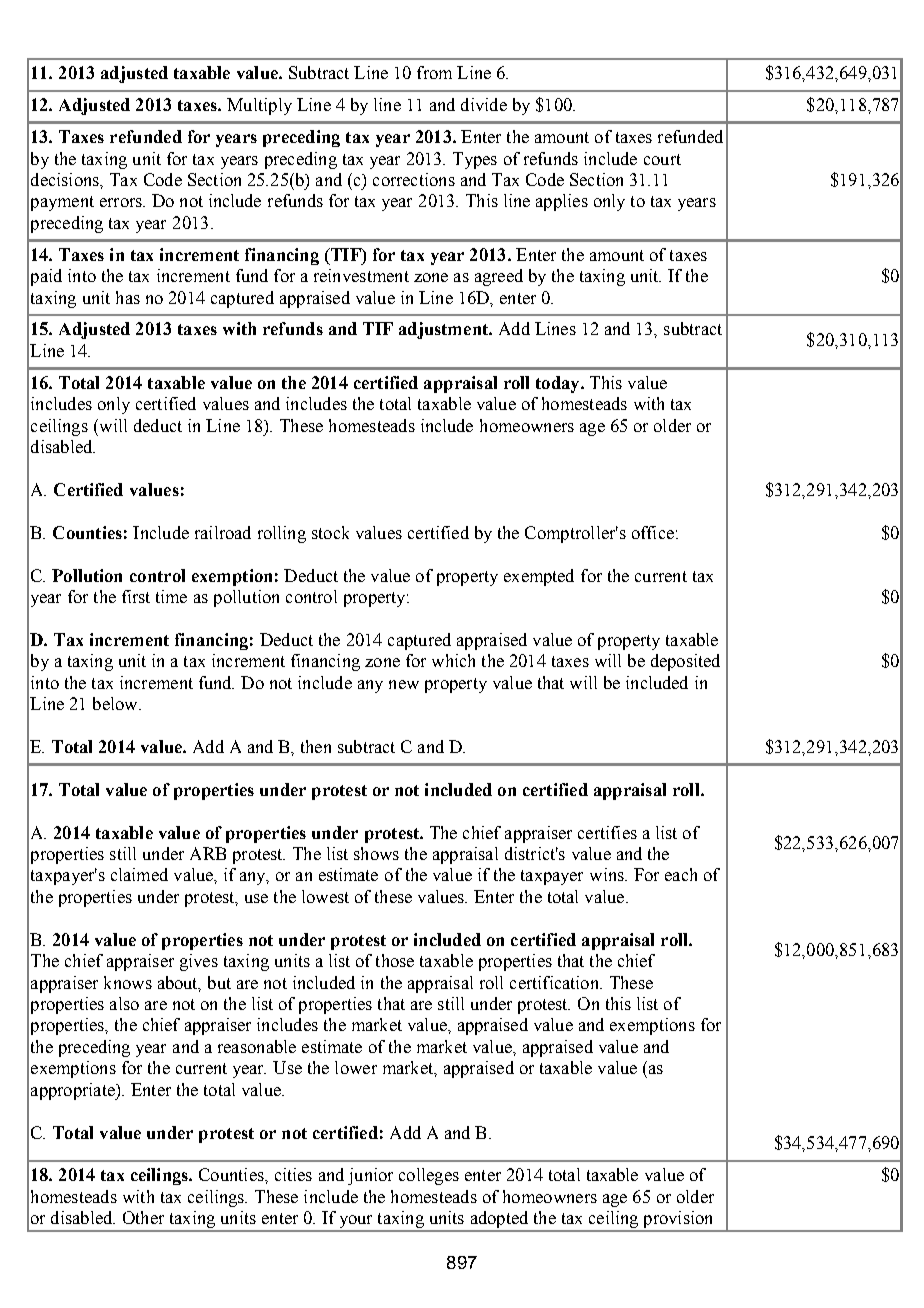  What do you see at coordinates (143, 1217) in the image?
I see `Other` at bounding box center [143, 1217].
